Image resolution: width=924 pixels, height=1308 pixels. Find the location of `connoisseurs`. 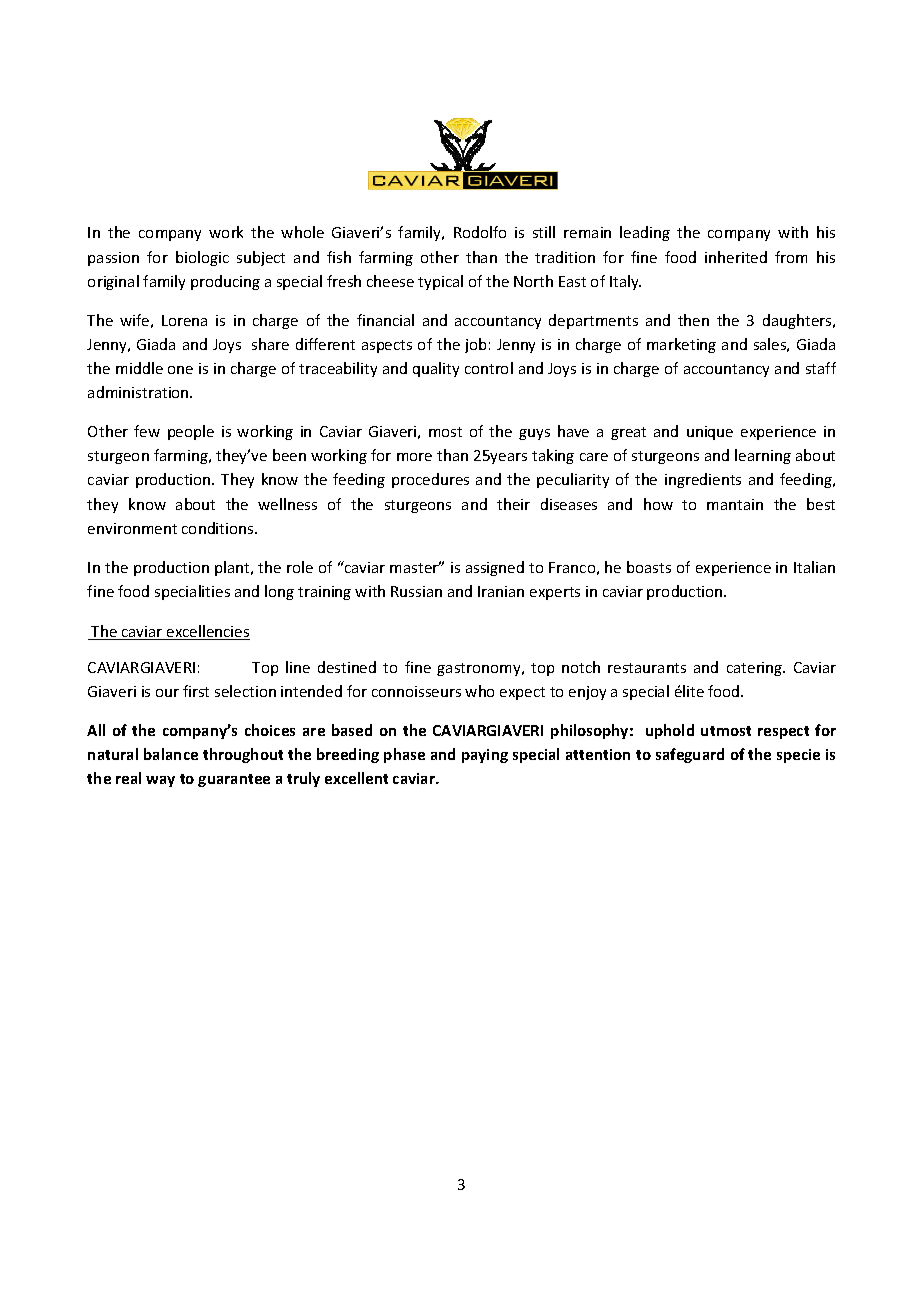

connoisseurs is located at coordinates (416, 691).
